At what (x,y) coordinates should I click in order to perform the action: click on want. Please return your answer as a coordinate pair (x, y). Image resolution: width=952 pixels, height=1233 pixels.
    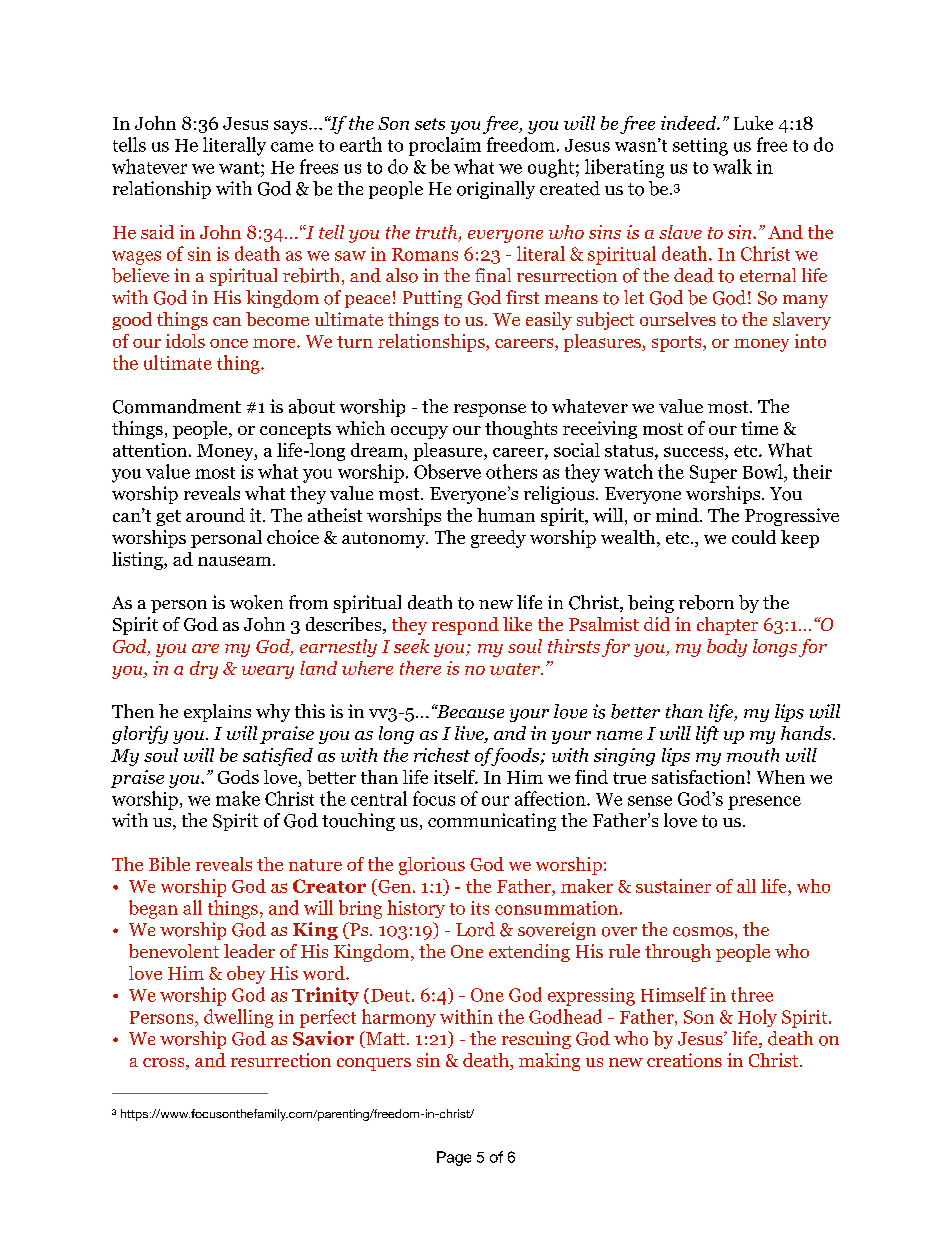
    Looking at the image, I should click on (240, 168).
